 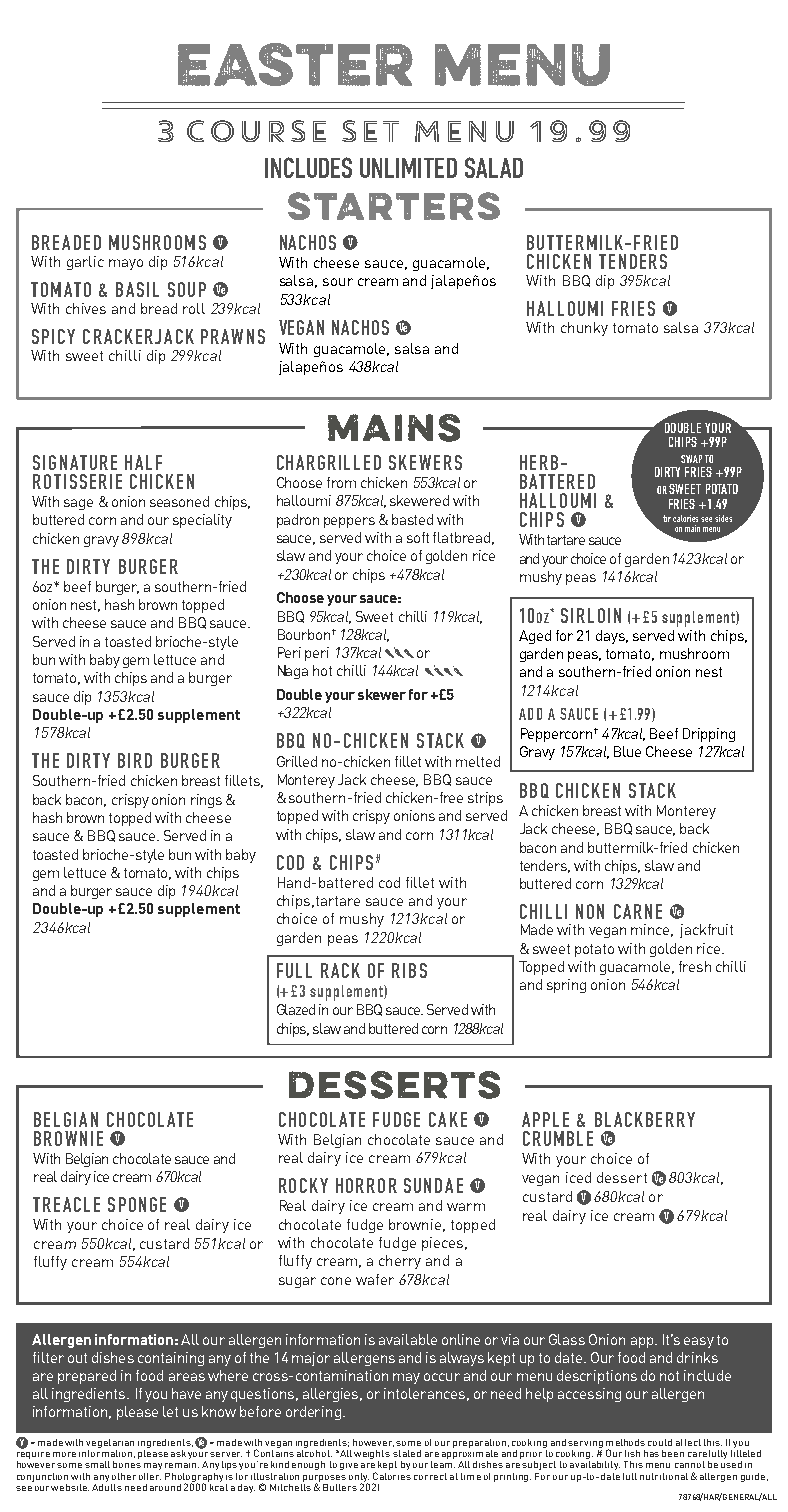 I want to click on stated, so click(x=407, y=1453).
